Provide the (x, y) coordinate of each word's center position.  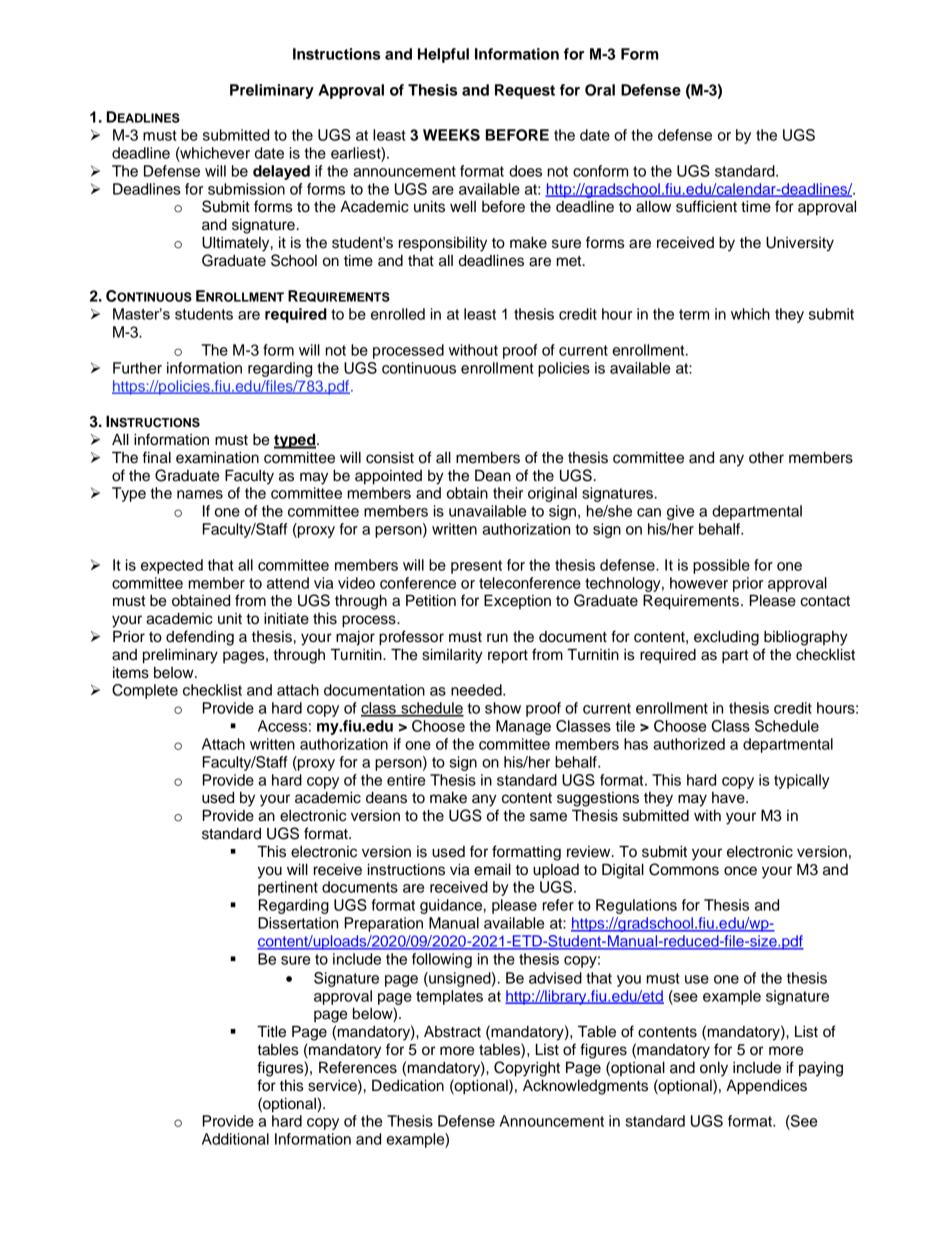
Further (137, 368)
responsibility (443, 244)
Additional (235, 1139)
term (694, 314)
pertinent (288, 888)
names (200, 494)
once (740, 871)
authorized (689, 744)
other (766, 458)
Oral (600, 90)
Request (525, 91)
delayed (281, 172)
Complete (145, 691)
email (492, 869)
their (508, 493)
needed (477, 690)
